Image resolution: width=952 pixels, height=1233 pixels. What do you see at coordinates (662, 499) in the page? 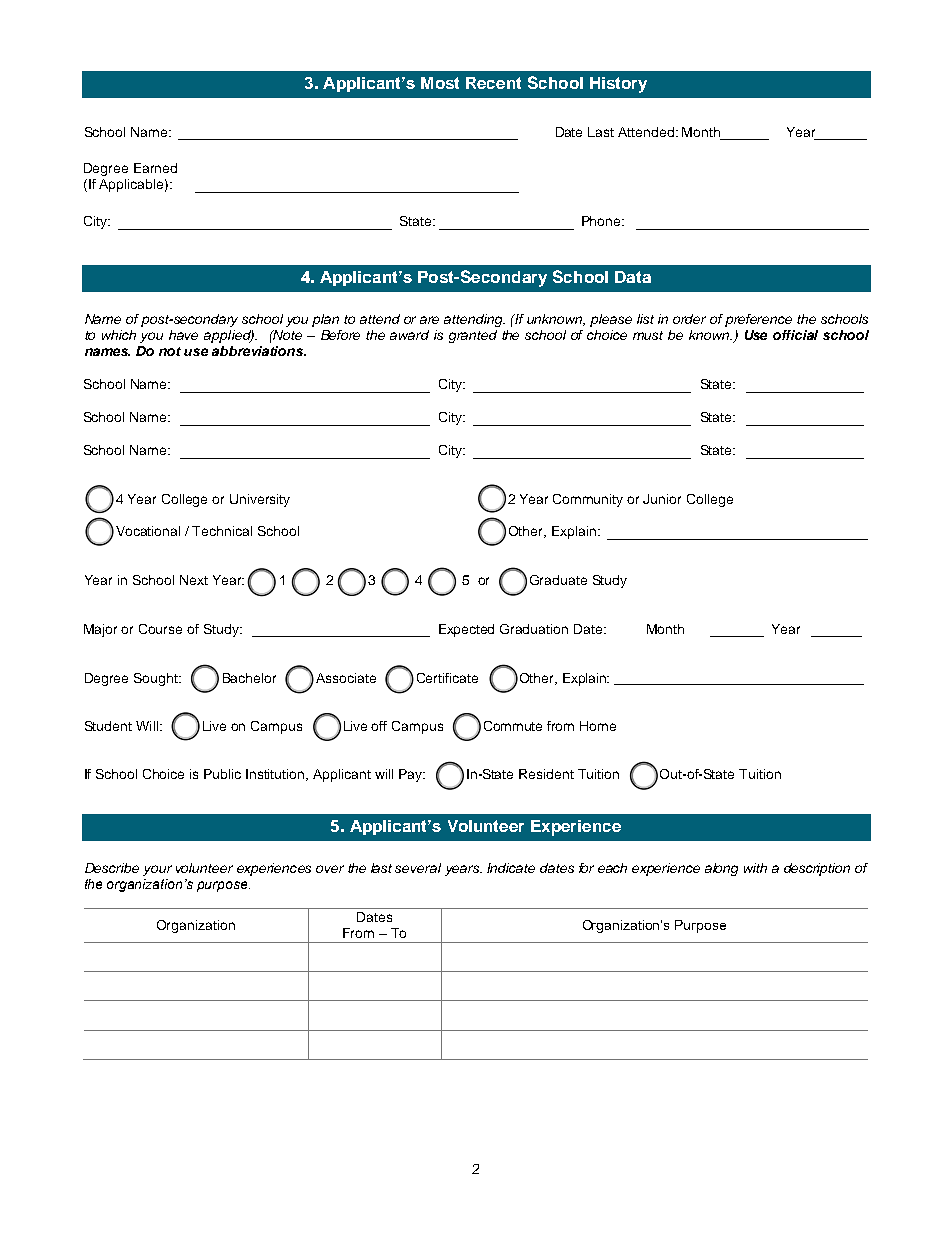
I see `Junior` at bounding box center [662, 499].
